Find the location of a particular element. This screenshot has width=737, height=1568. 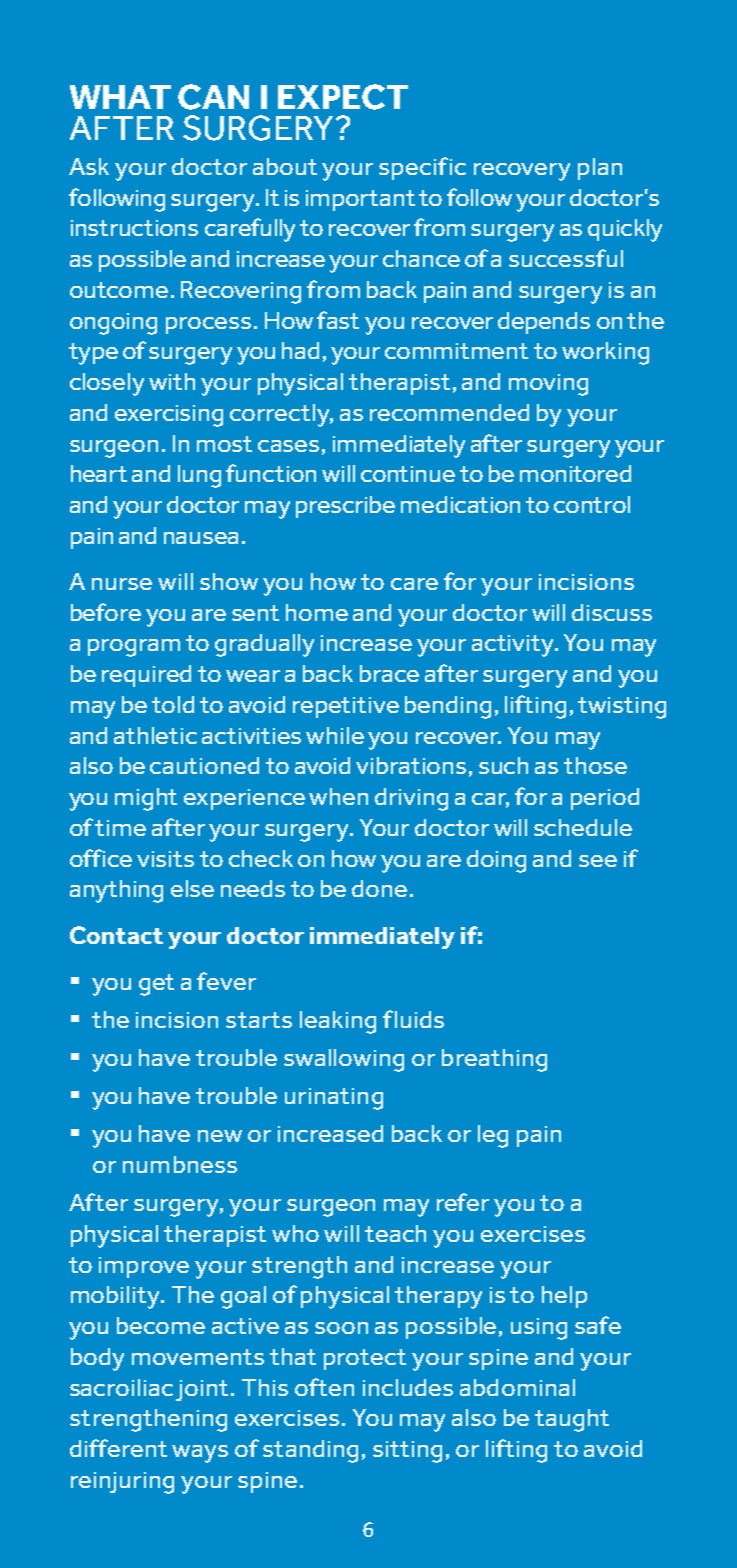

when is located at coordinates (338, 796).
